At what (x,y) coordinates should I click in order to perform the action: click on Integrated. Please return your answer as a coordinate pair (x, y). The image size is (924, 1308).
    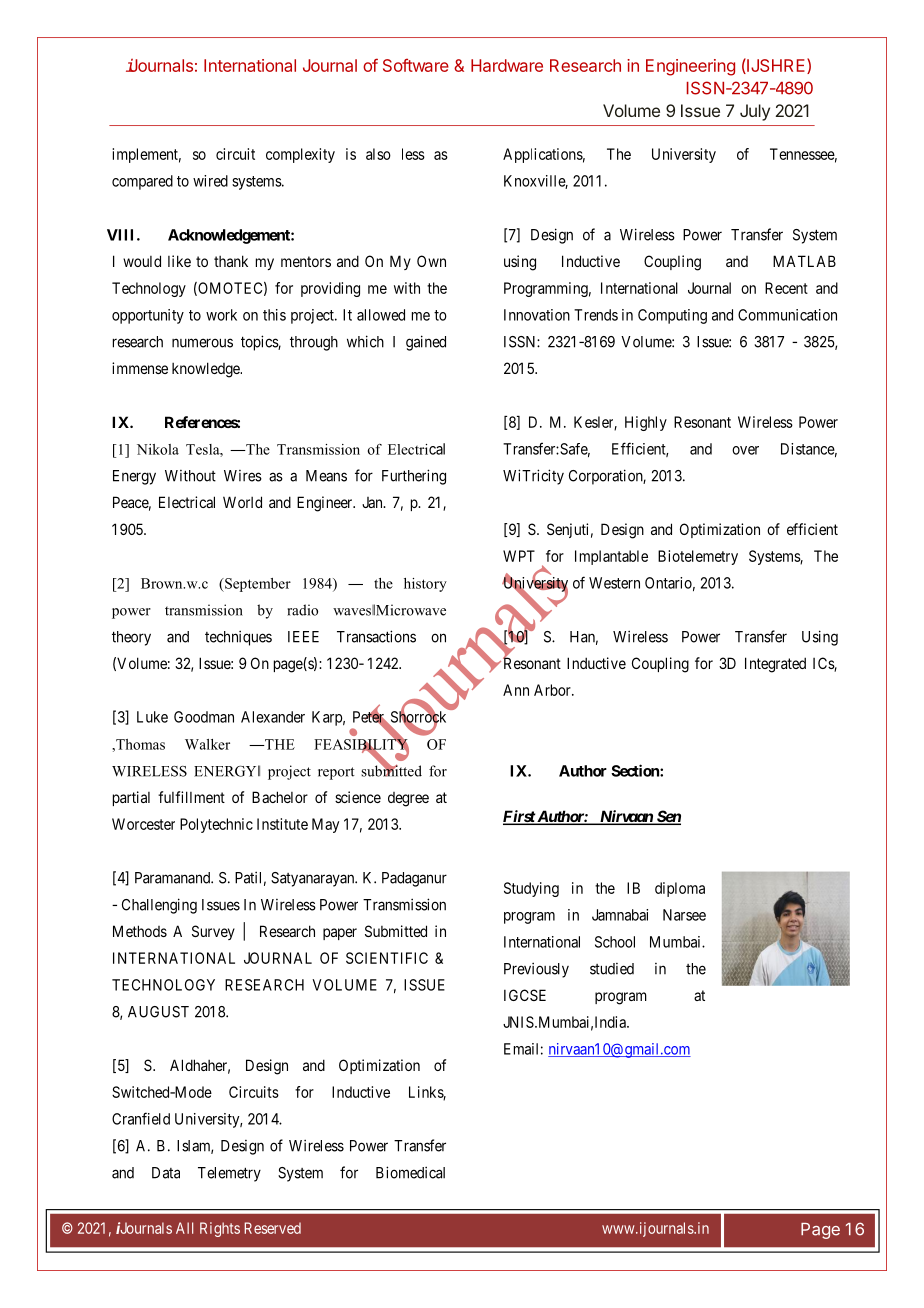
    Looking at the image, I should click on (775, 665).
